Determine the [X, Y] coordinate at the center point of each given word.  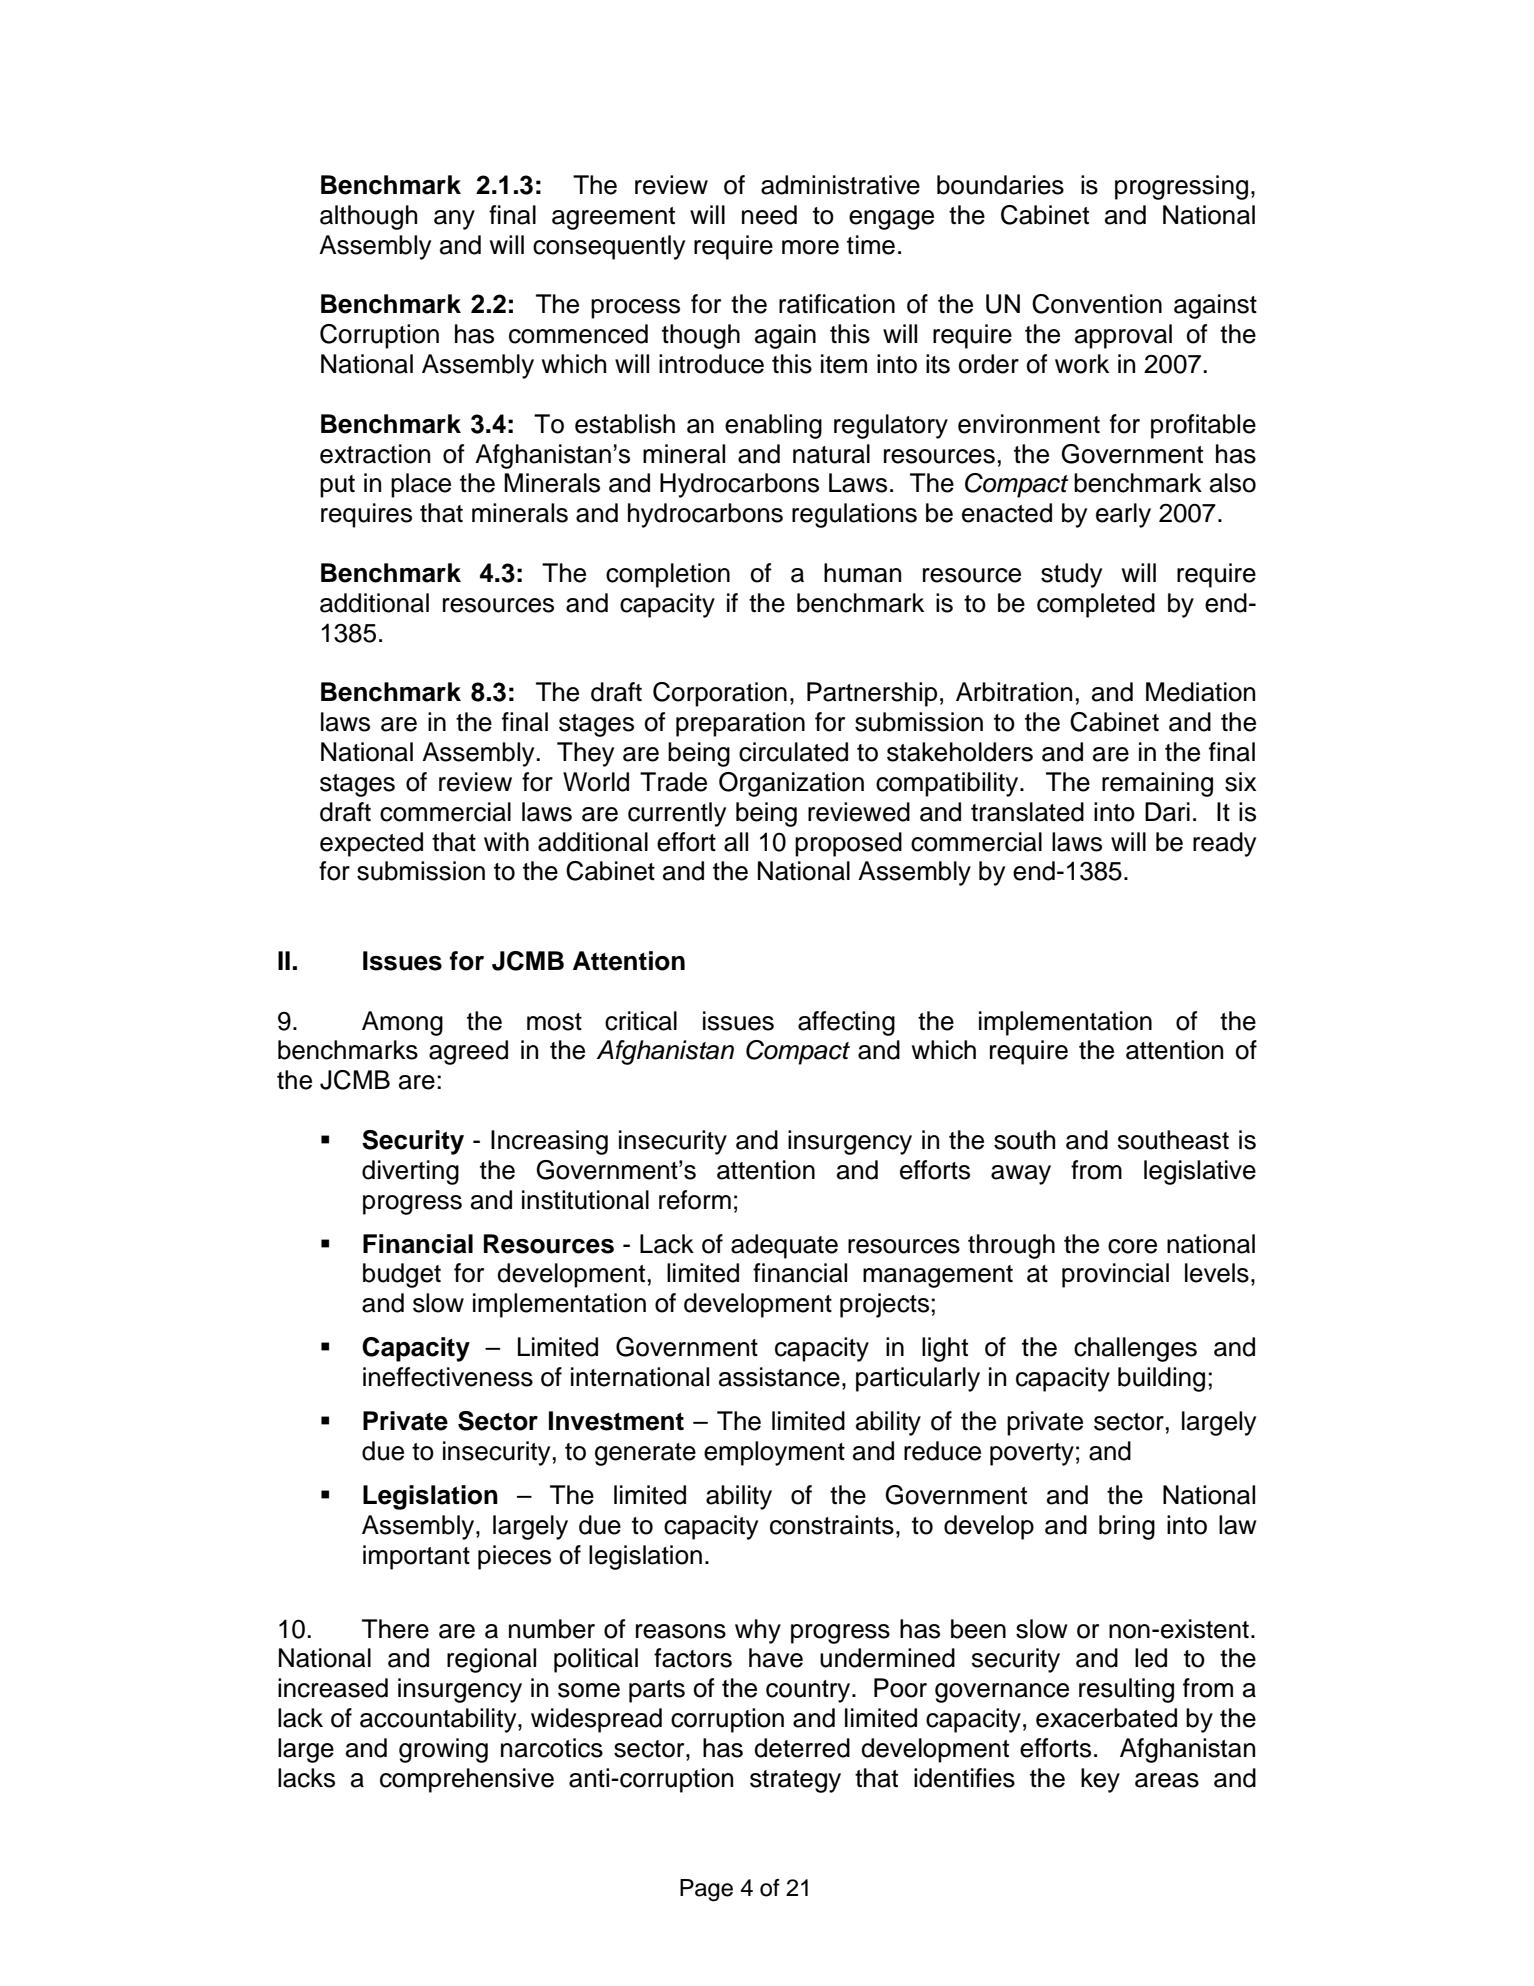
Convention [1097, 304]
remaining [1157, 784]
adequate [784, 1246]
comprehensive [467, 1780]
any [454, 220]
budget [402, 1275]
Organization [791, 784]
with [506, 841]
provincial [1115, 1275]
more [810, 247]
